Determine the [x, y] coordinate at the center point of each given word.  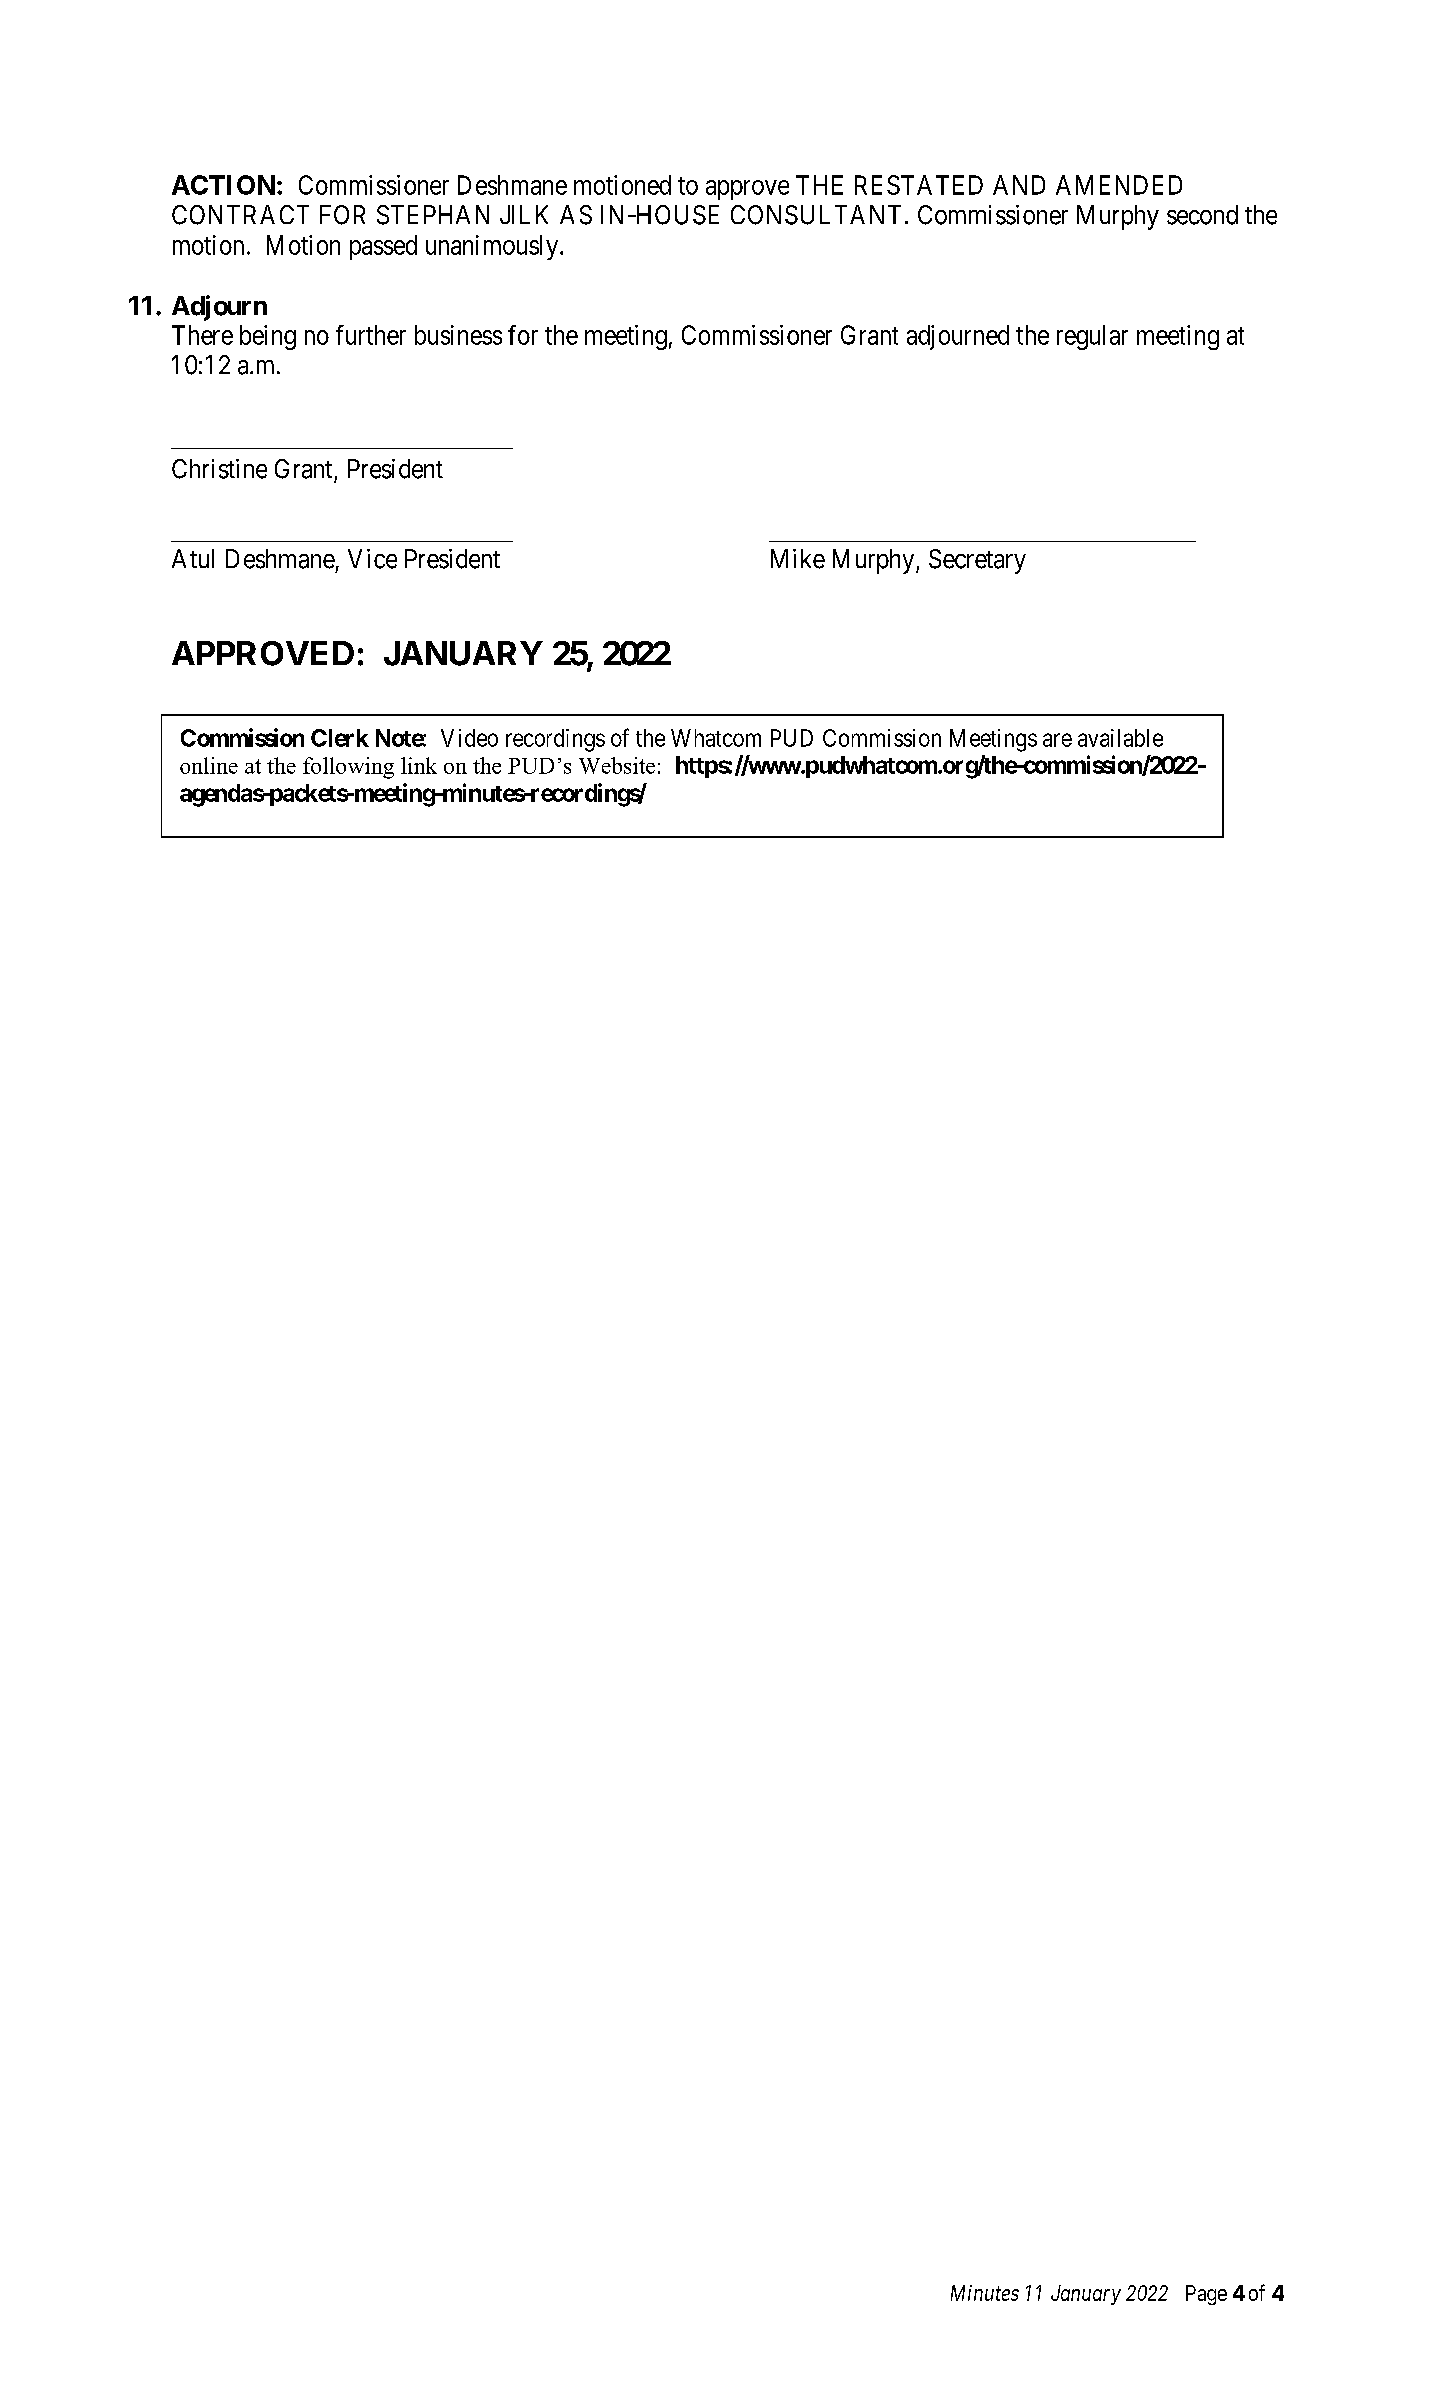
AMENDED [1119, 185]
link [419, 765]
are [1057, 740]
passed [383, 247]
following [348, 768]
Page [1206, 2295]
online [209, 765]
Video [469, 738]
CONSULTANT [816, 215]
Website [617, 765]
